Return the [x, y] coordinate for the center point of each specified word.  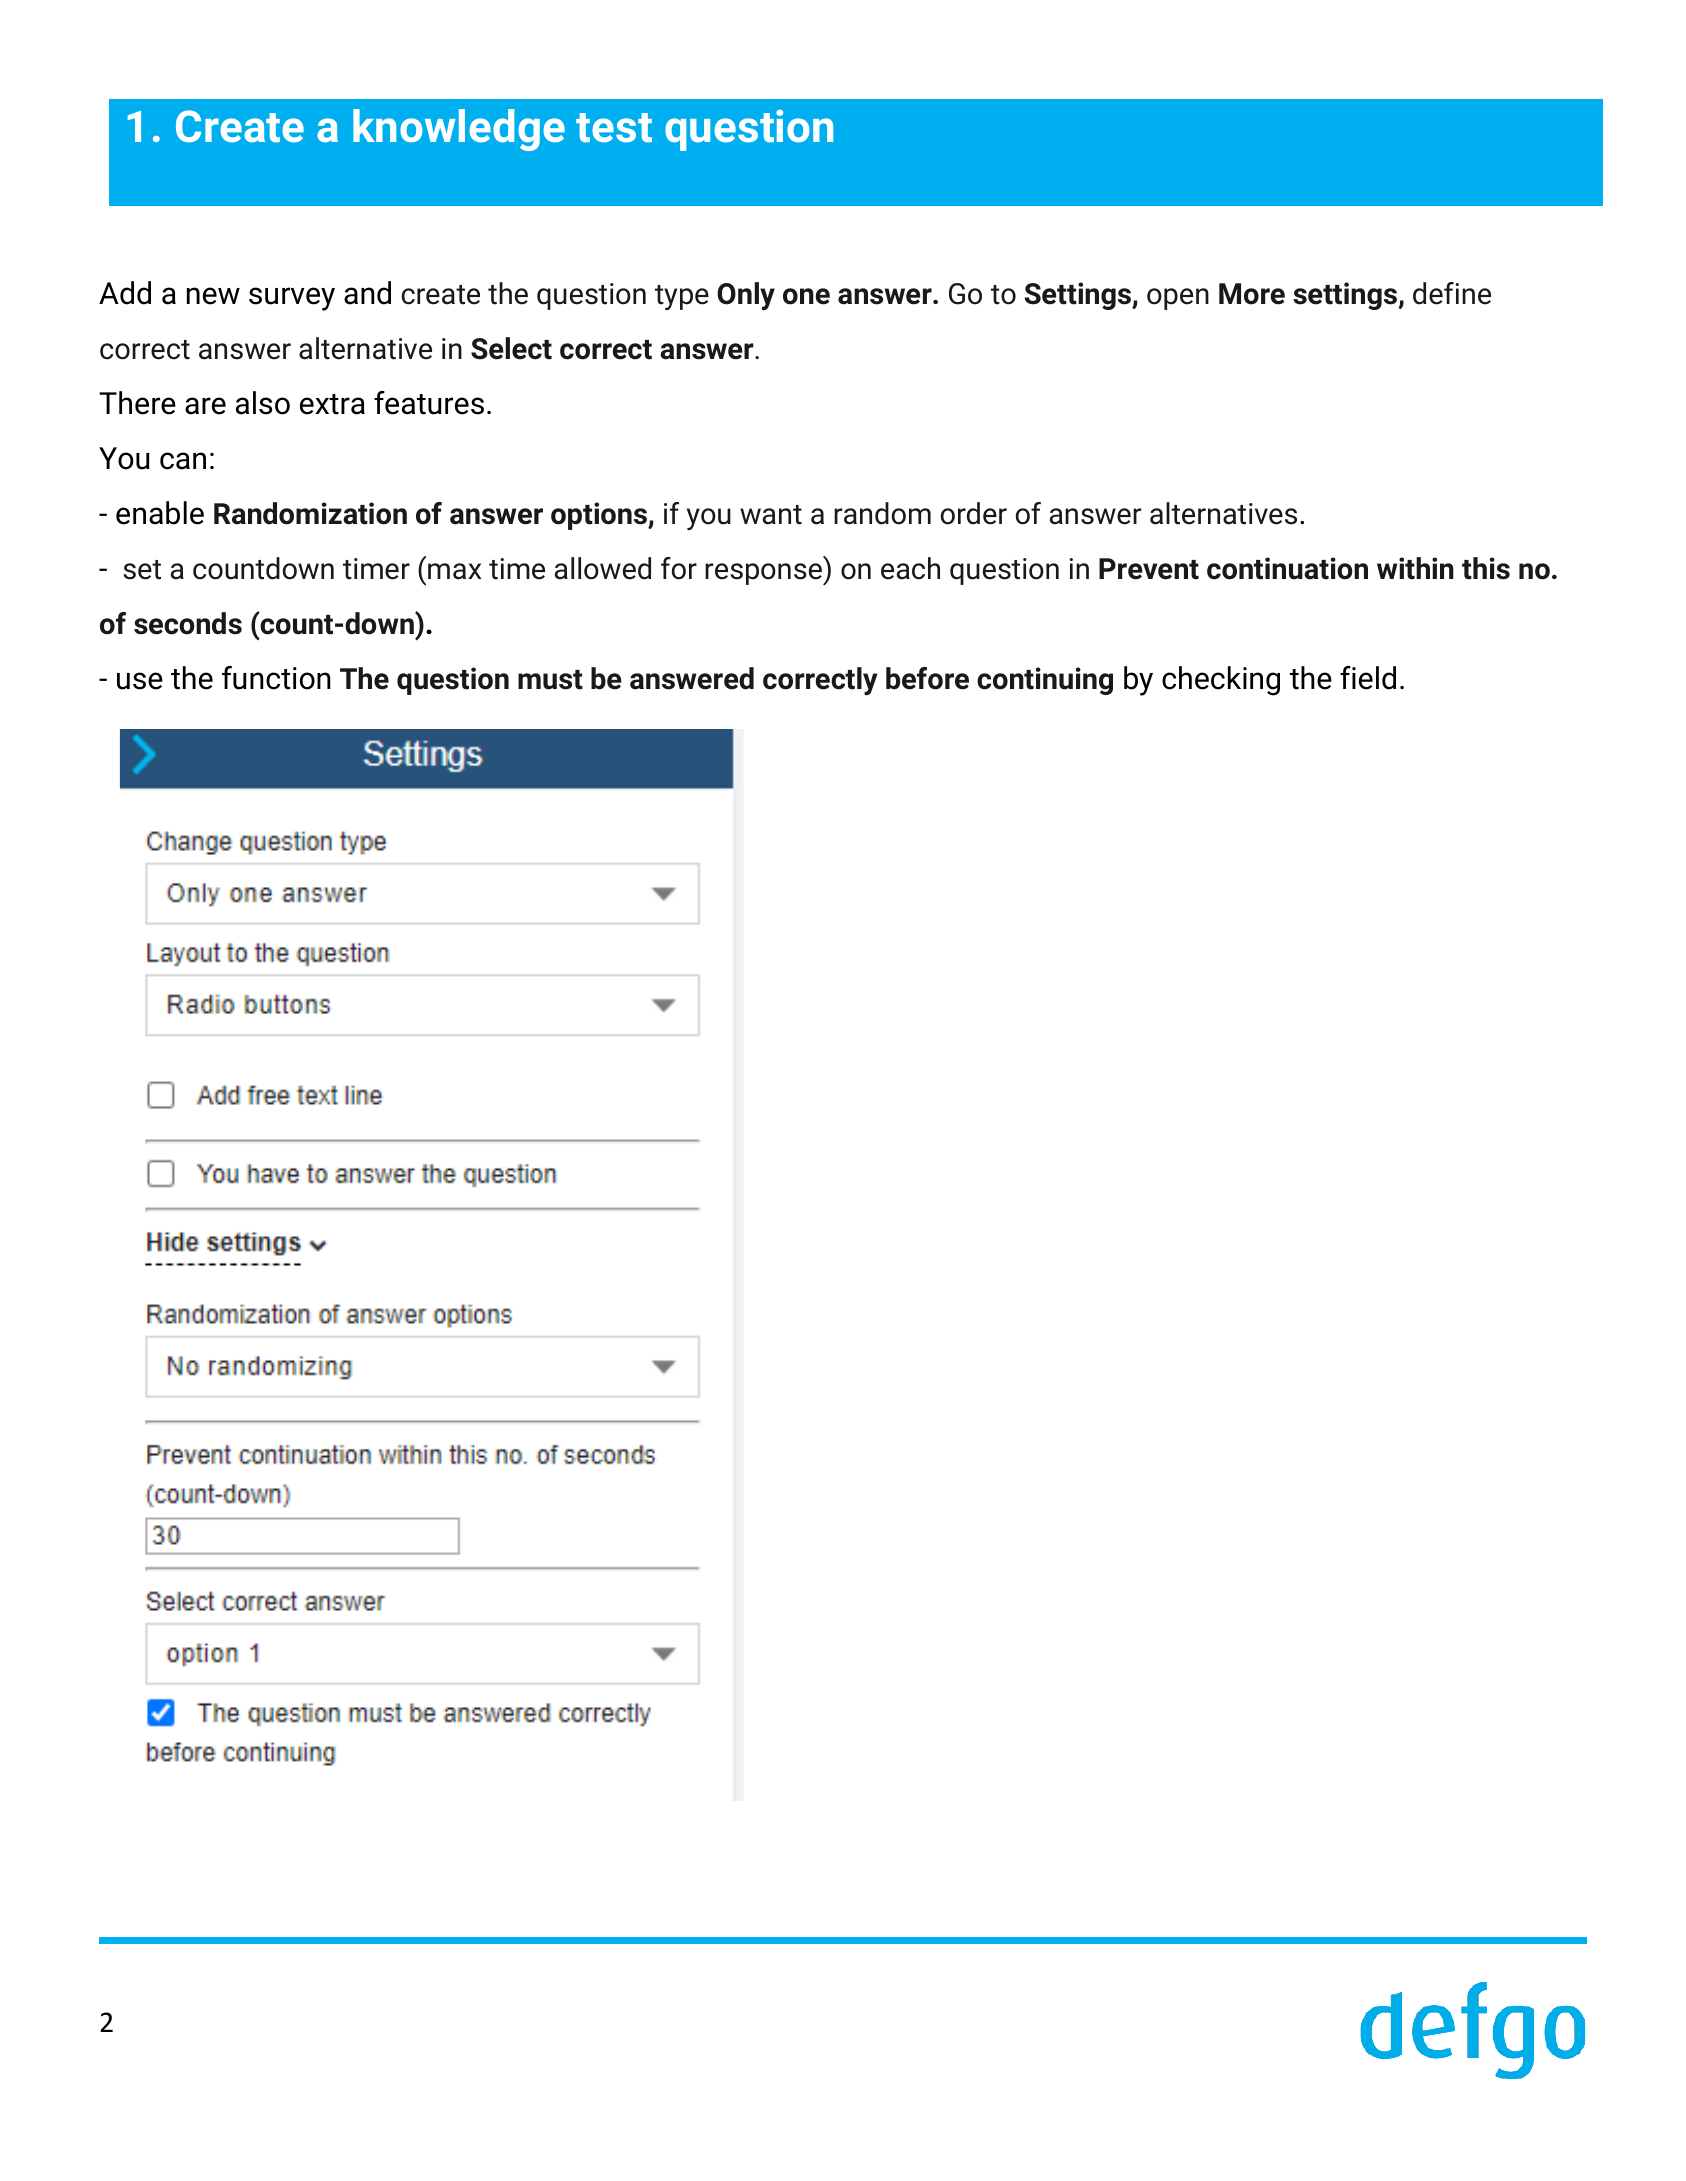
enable [160, 513]
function [276, 678]
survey [292, 299]
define [1452, 293]
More [1252, 294]
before [927, 678]
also [263, 403]
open [1178, 299]
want [771, 515]
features [429, 403]
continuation [1287, 568]
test [614, 127]
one [806, 296]
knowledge [459, 130]
